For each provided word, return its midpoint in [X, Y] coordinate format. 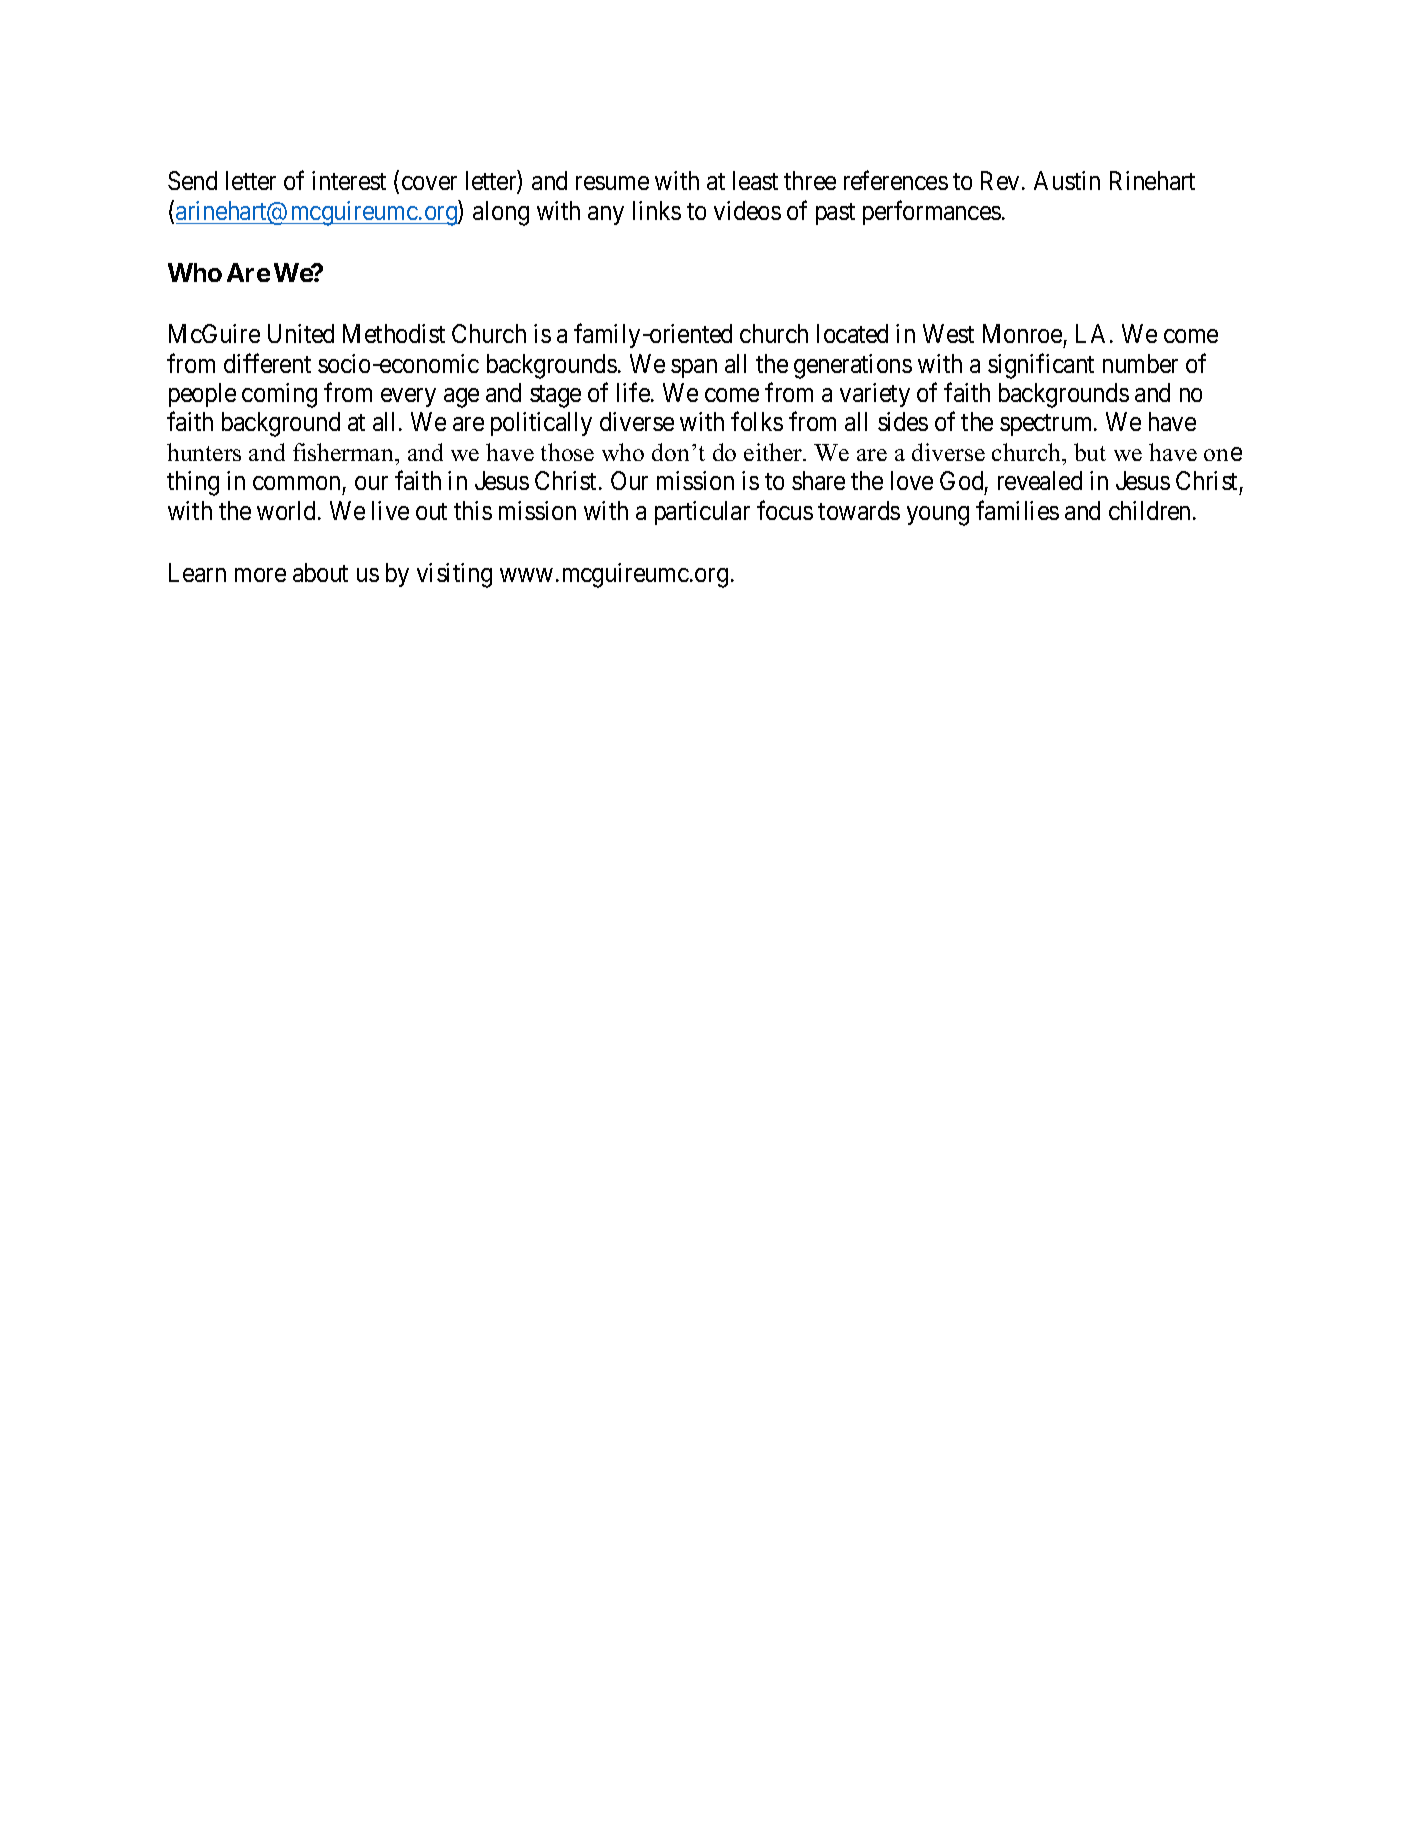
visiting [454, 575]
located [852, 333]
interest [349, 180]
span [694, 368]
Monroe [1022, 334]
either [774, 452]
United [301, 333]
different [267, 363]
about [320, 572]
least [755, 180]
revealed [1040, 480]
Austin [1067, 180]
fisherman [345, 452]
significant [1041, 366]
